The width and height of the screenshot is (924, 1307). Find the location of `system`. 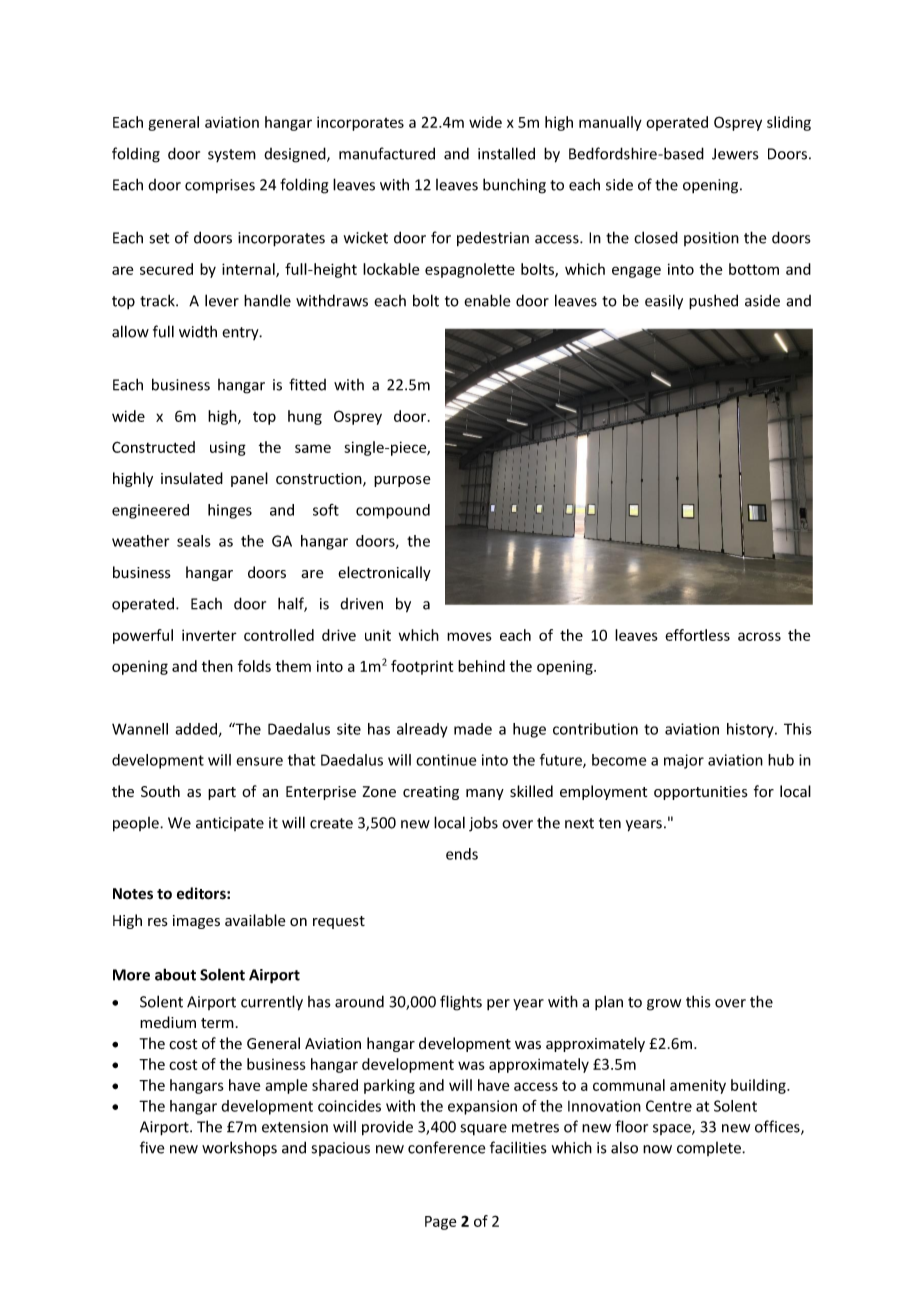

system is located at coordinates (232, 155).
